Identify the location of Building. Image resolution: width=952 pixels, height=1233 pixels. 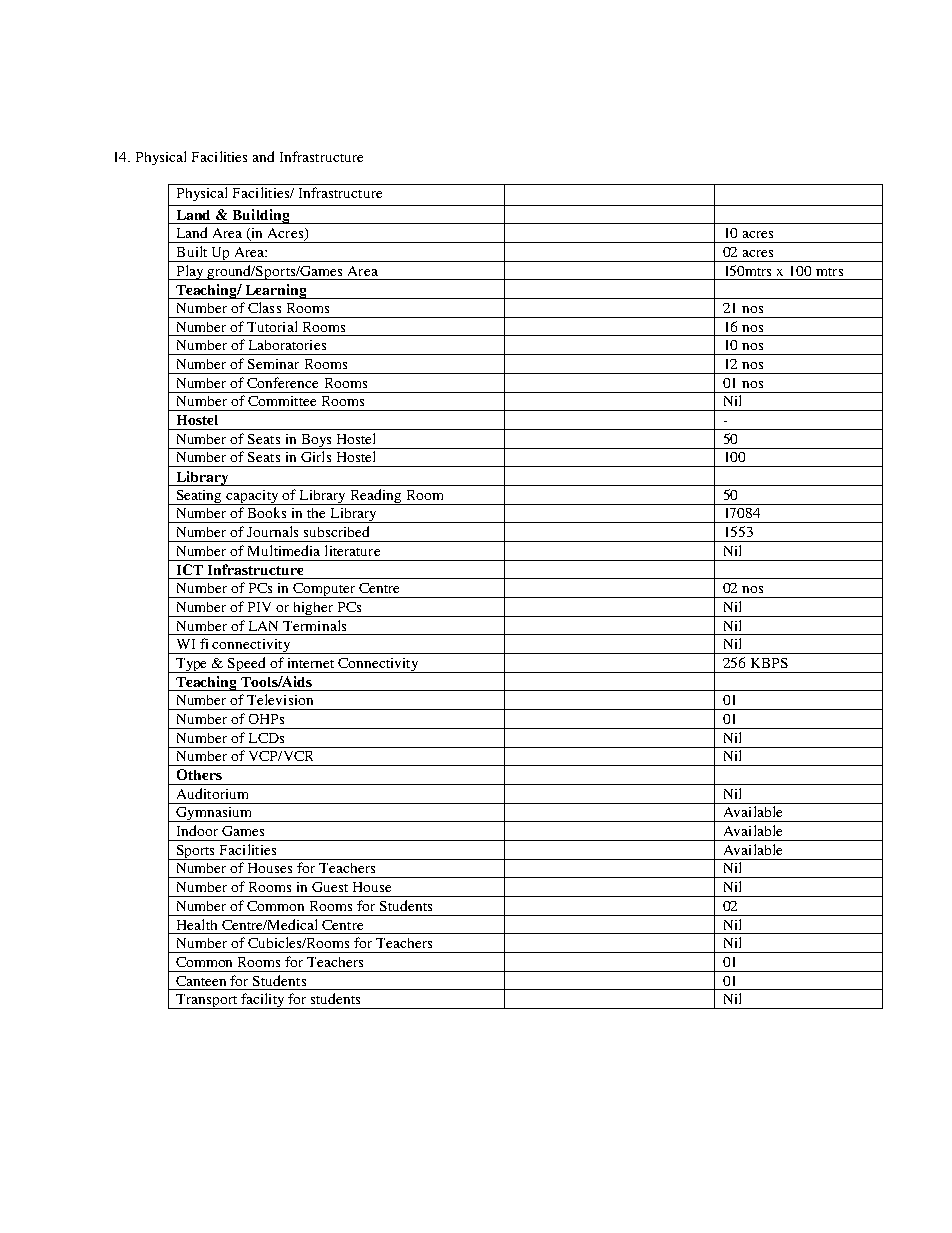
(261, 216).
